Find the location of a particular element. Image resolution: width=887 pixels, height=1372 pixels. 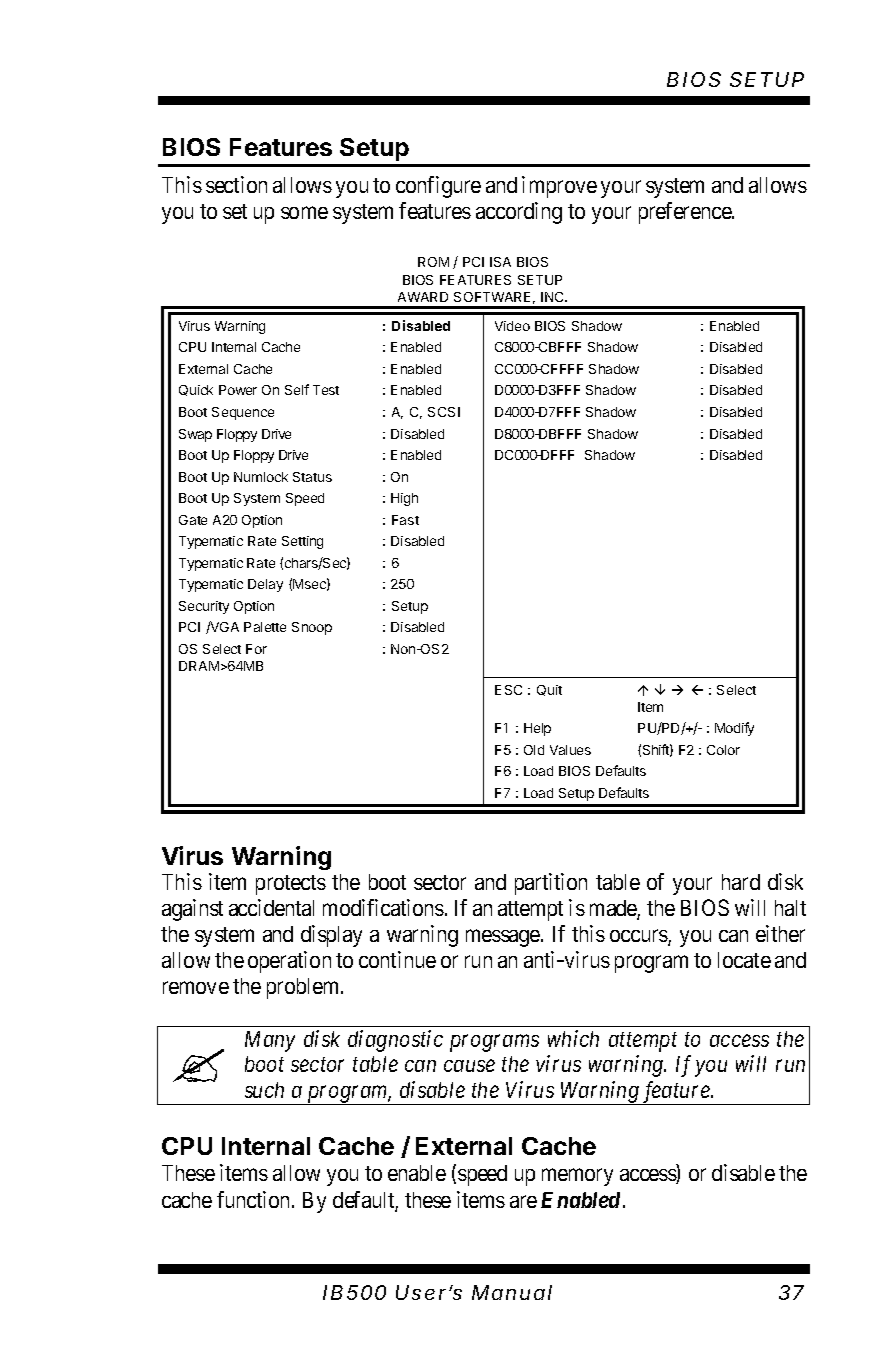

Color is located at coordinates (723, 750).
